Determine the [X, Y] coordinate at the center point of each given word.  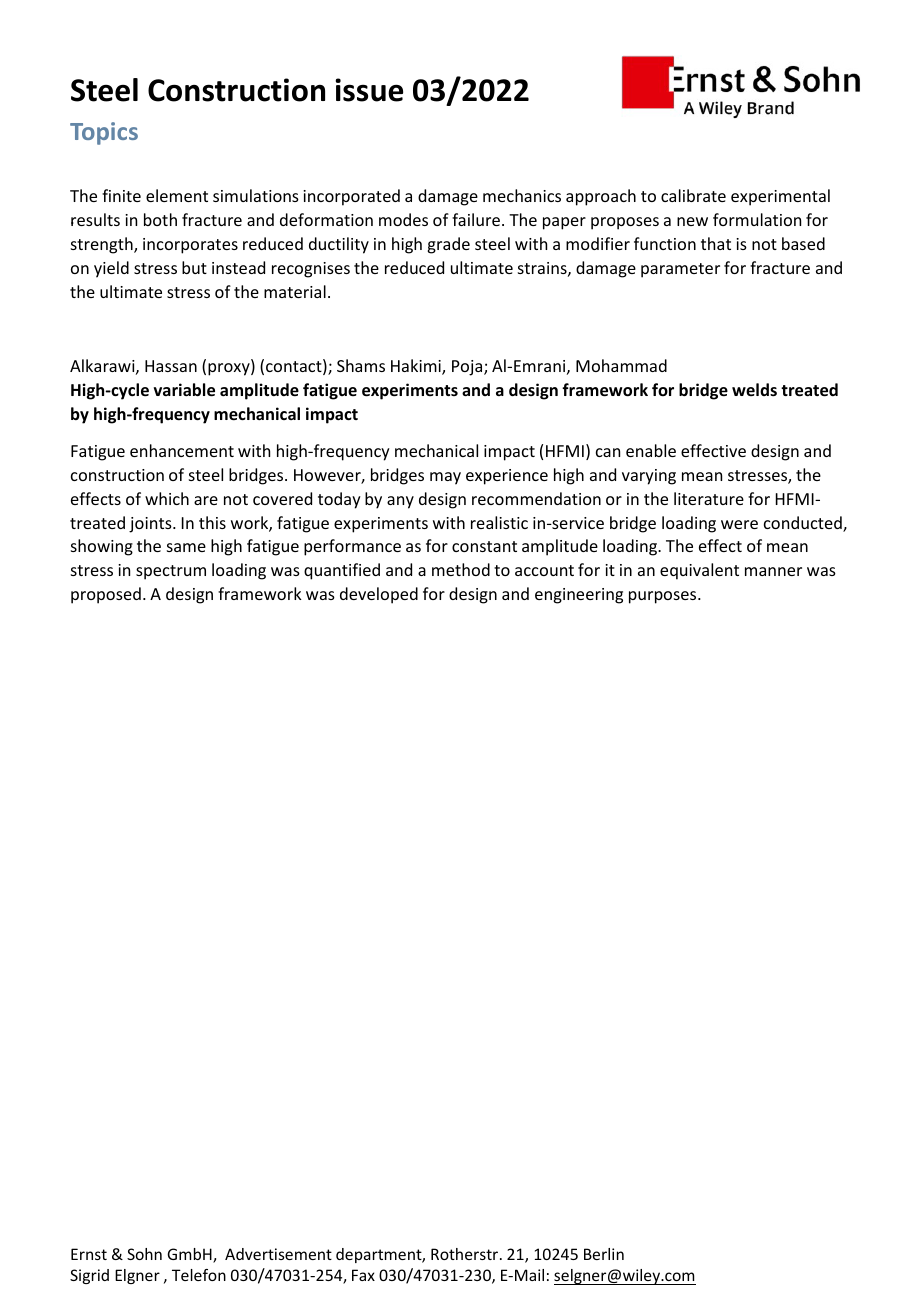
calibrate [693, 195]
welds [754, 389]
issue [369, 90]
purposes [664, 597]
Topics [104, 133]
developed [379, 595]
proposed [106, 595]
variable [184, 390]
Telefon [199, 1275]
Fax [363, 1275]
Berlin [604, 1254]
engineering [579, 596]
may [445, 478]
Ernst [89, 1254]
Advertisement [278, 1254]
